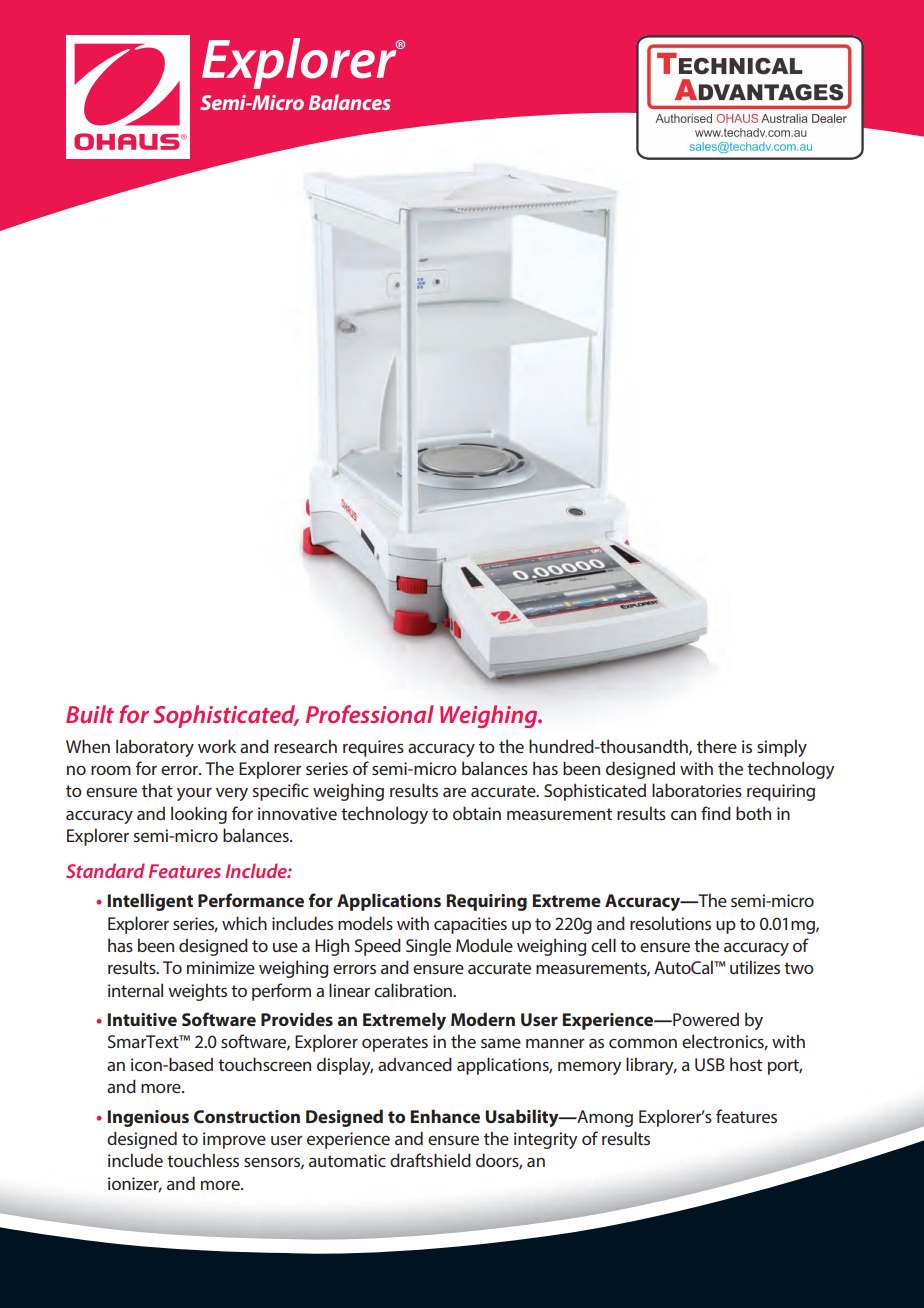 The height and width of the screenshot is (1308, 924). I want to click on common, so click(643, 1043).
